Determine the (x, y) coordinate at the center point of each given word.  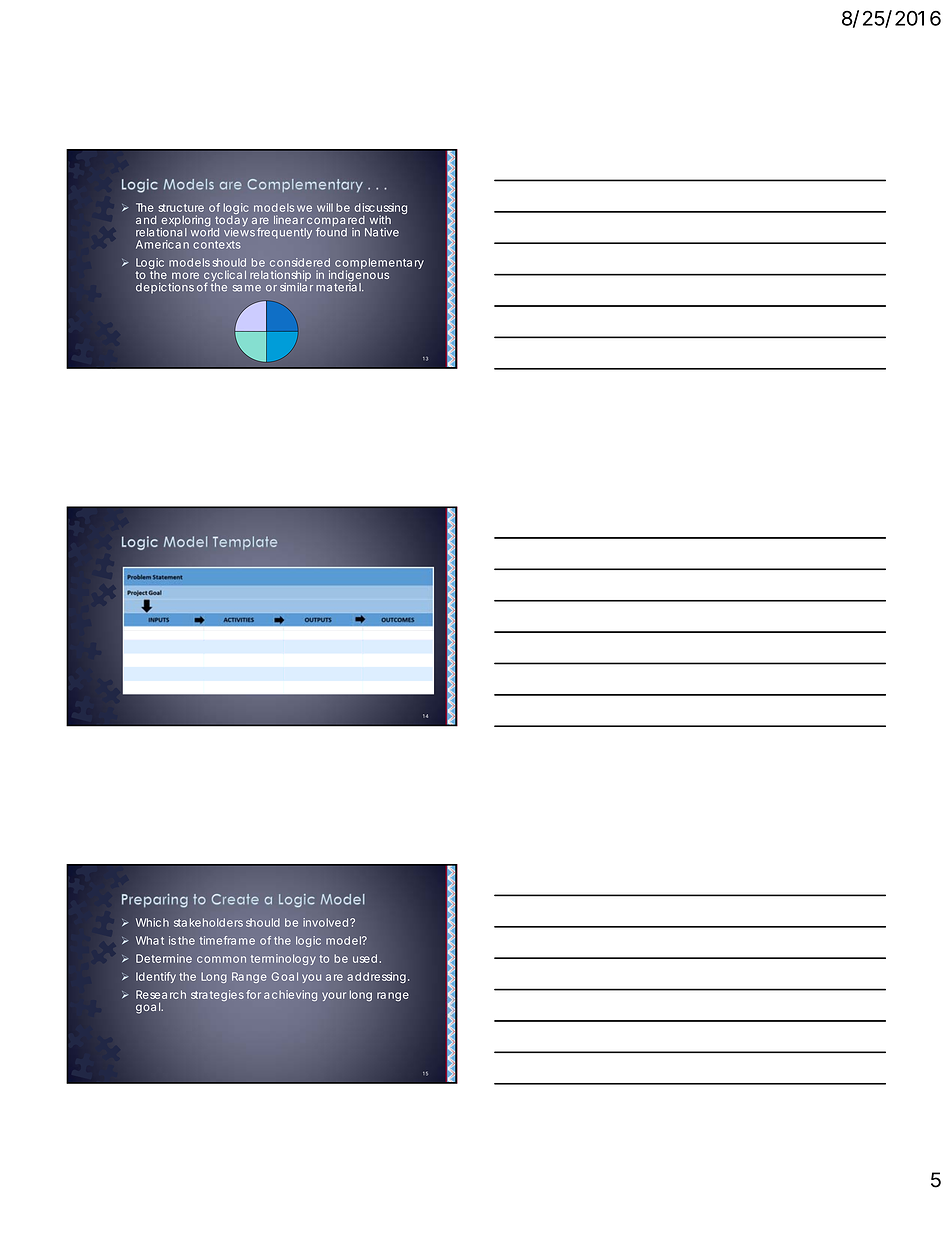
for (254, 994)
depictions (165, 288)
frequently (284, 233)
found (331, 232)
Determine (164, 958)
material (339, 286)
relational (161, 232)
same (247, 288)
